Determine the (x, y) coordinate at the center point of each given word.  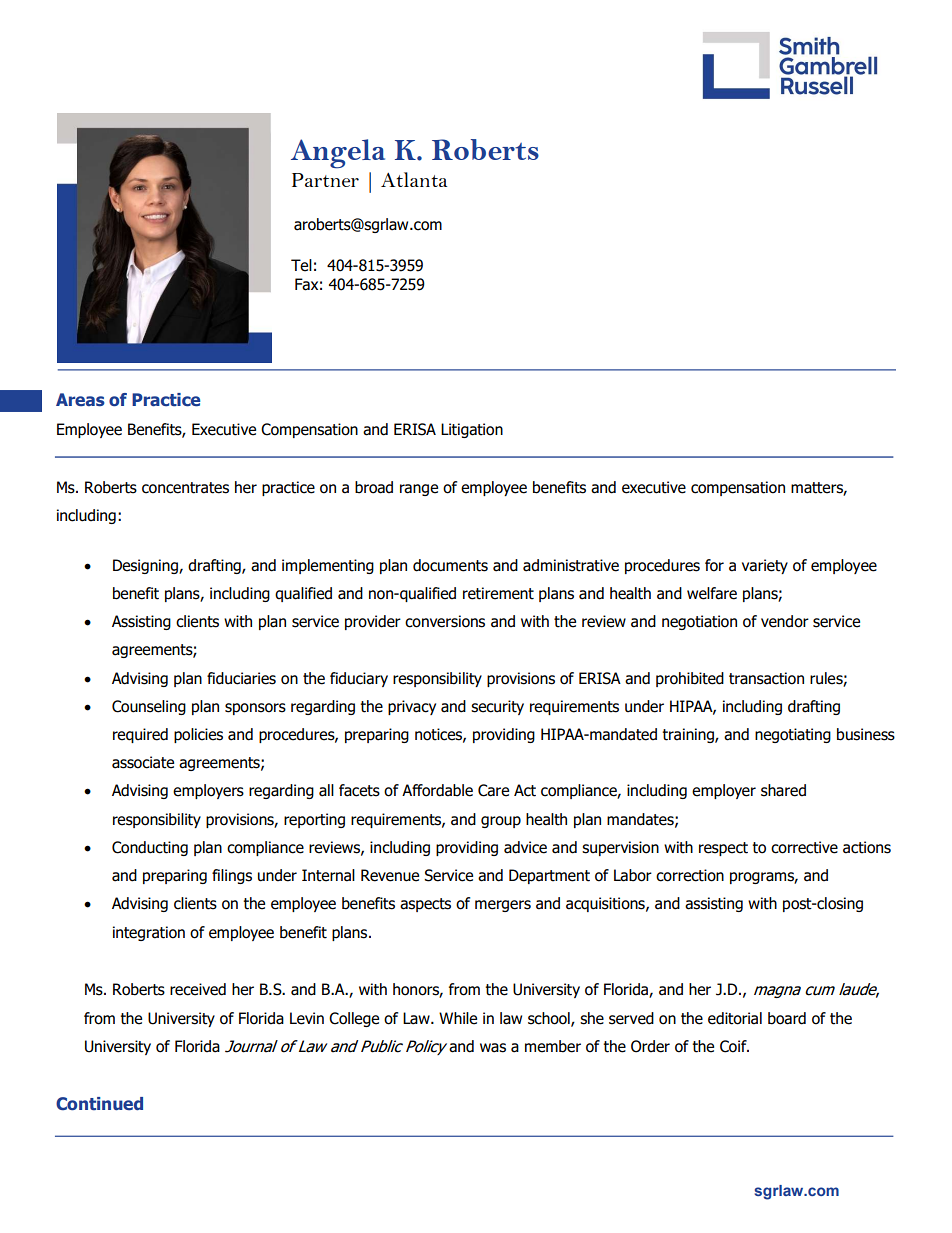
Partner (325, 180)
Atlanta (414, 179)
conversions (445, 621)
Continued (99, 1104)
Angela (338, 154)
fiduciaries (241, 678)
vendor (785, 621)
